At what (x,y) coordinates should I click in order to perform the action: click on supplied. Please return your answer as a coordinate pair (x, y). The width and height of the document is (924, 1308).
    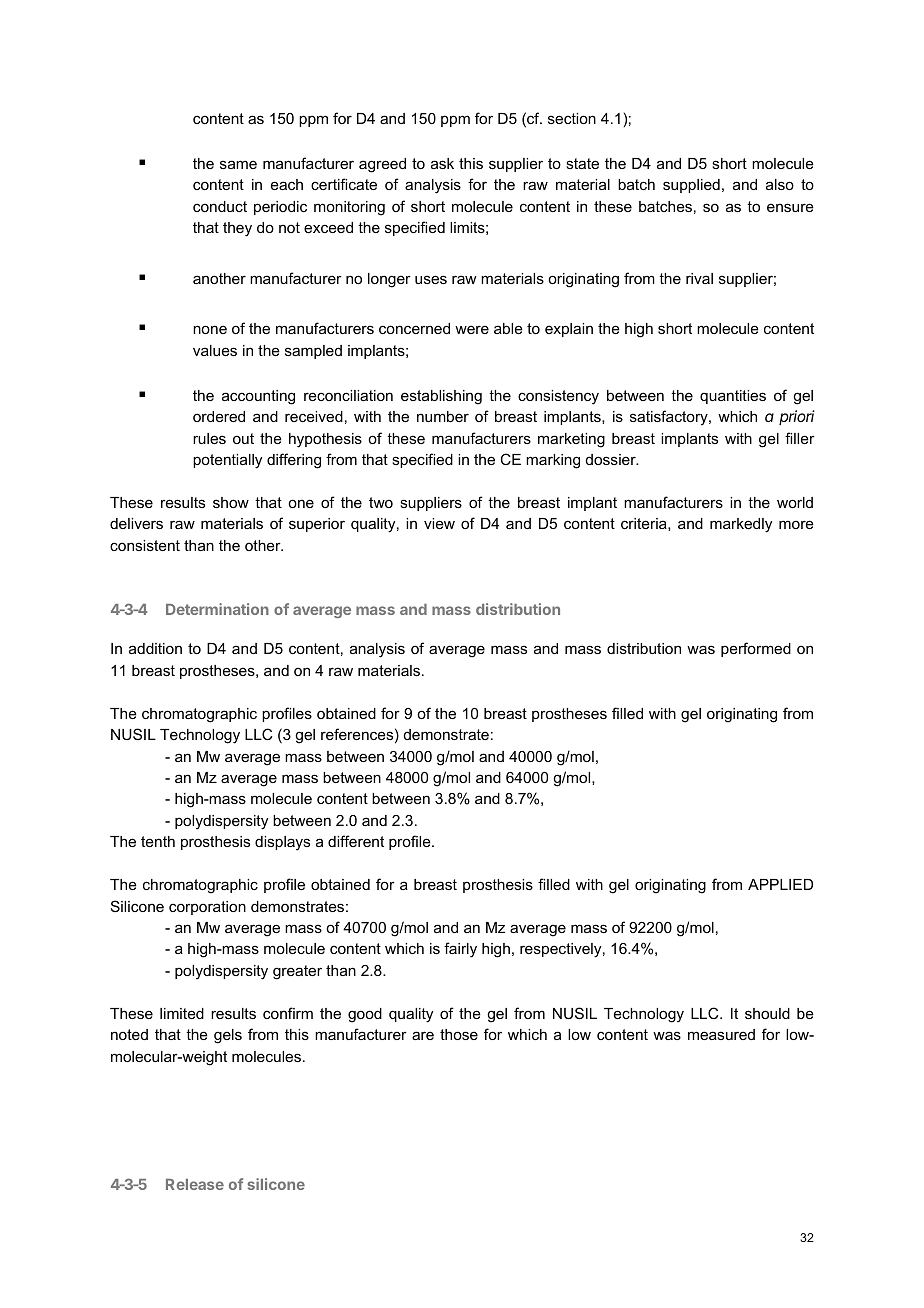
    Looking at the image, I should click on (691, 186).
